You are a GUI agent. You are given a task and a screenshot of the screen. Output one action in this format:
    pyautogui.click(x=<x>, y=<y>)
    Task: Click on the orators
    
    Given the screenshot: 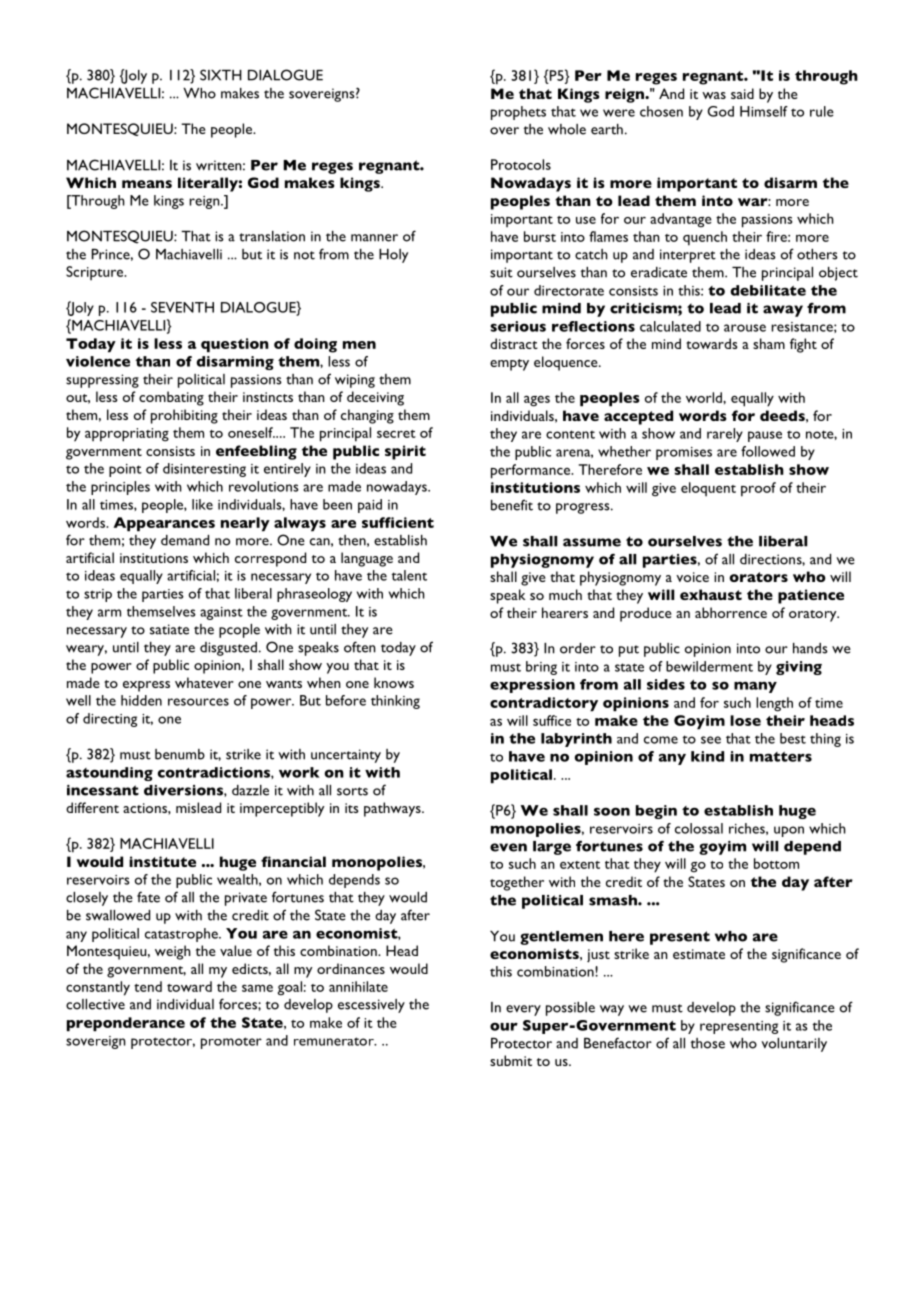 What is the action you would take?
    pyautogui.click(x=759, y=577)
